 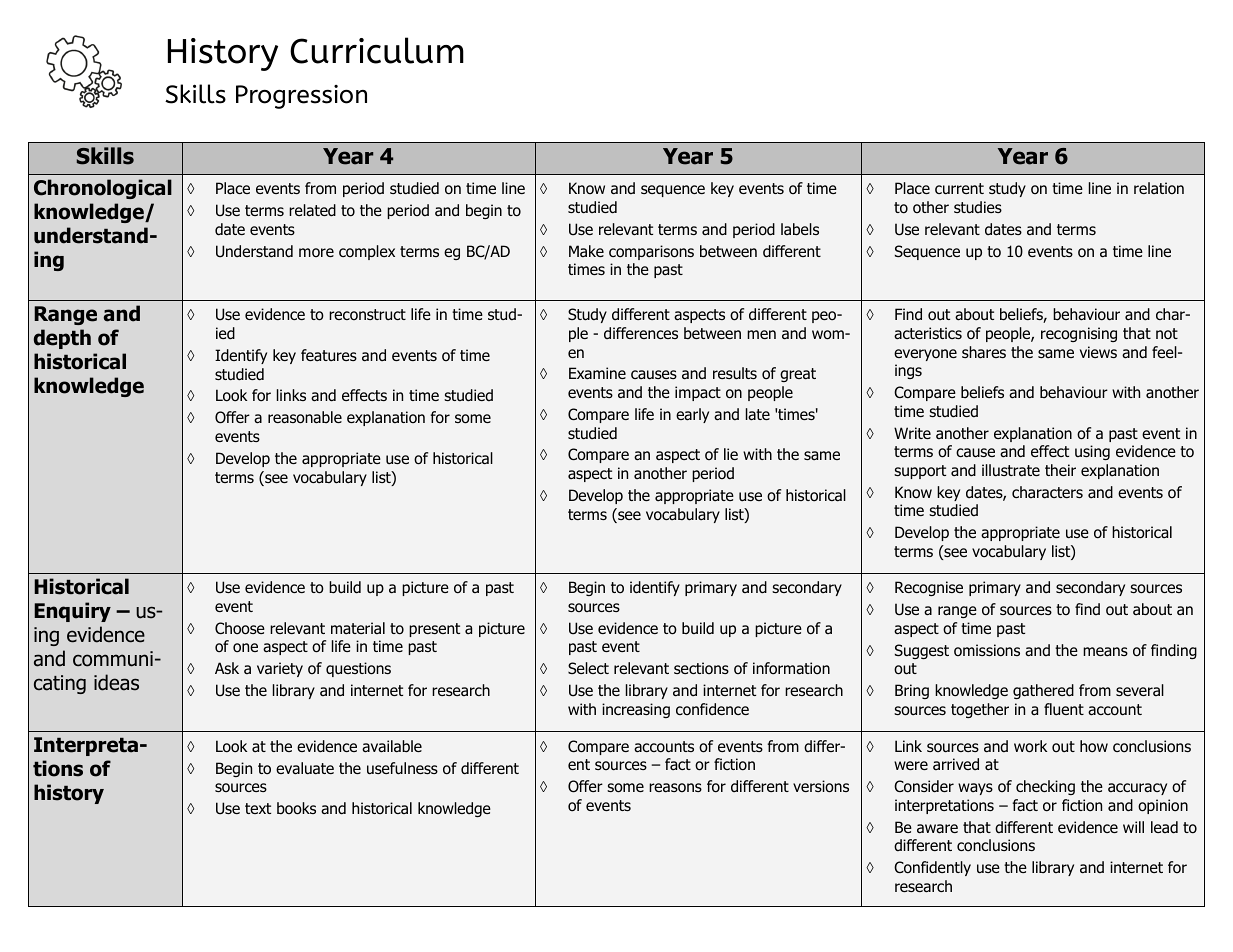 What do you see at coordinates (316, 252) in the image?
I see `more` at bounding box center [316, 252].
